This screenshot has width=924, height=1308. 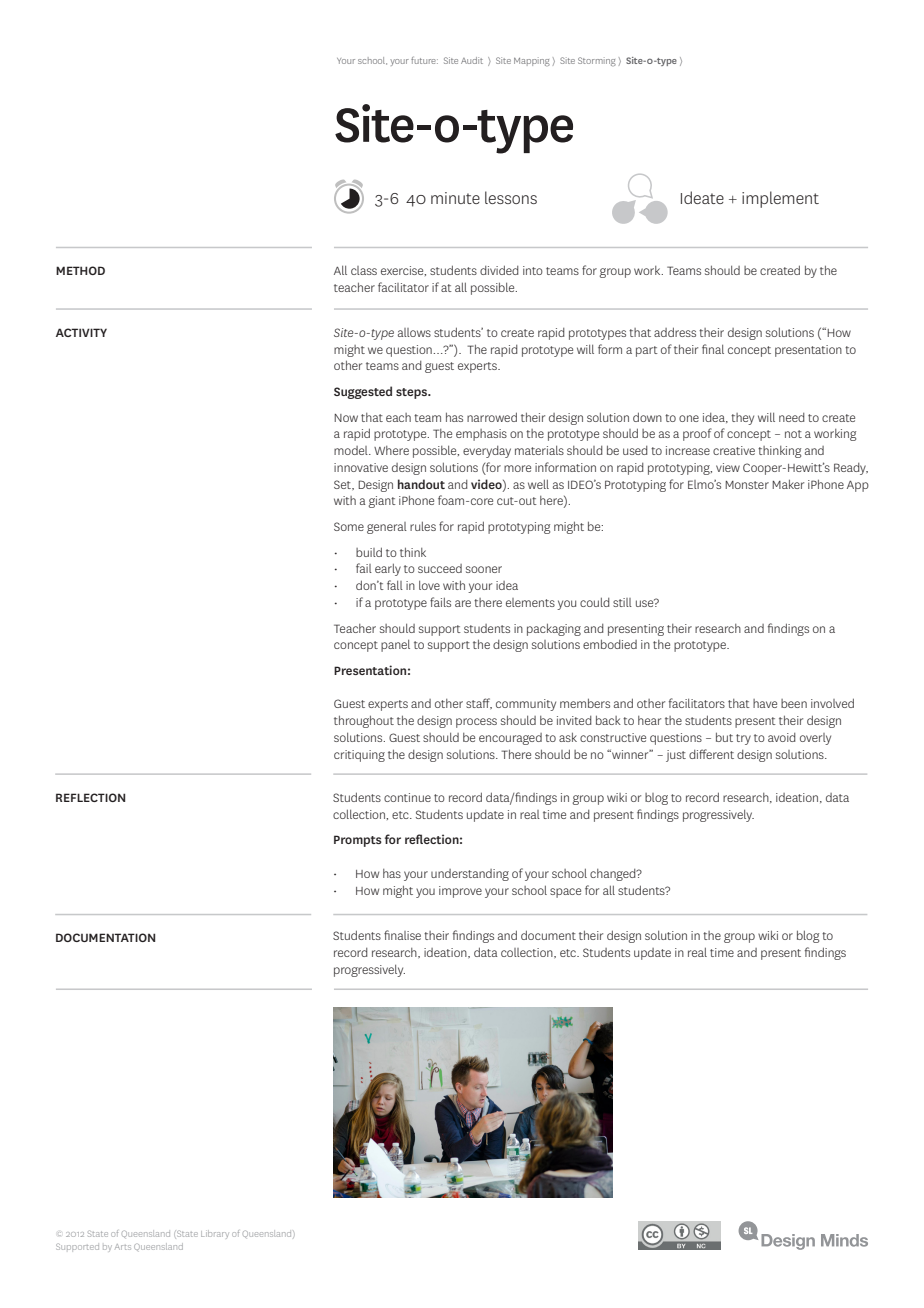 What do you see at coordinates (742, 419) in the screenshot?
I see `they` at bounding box center [742, 419].
